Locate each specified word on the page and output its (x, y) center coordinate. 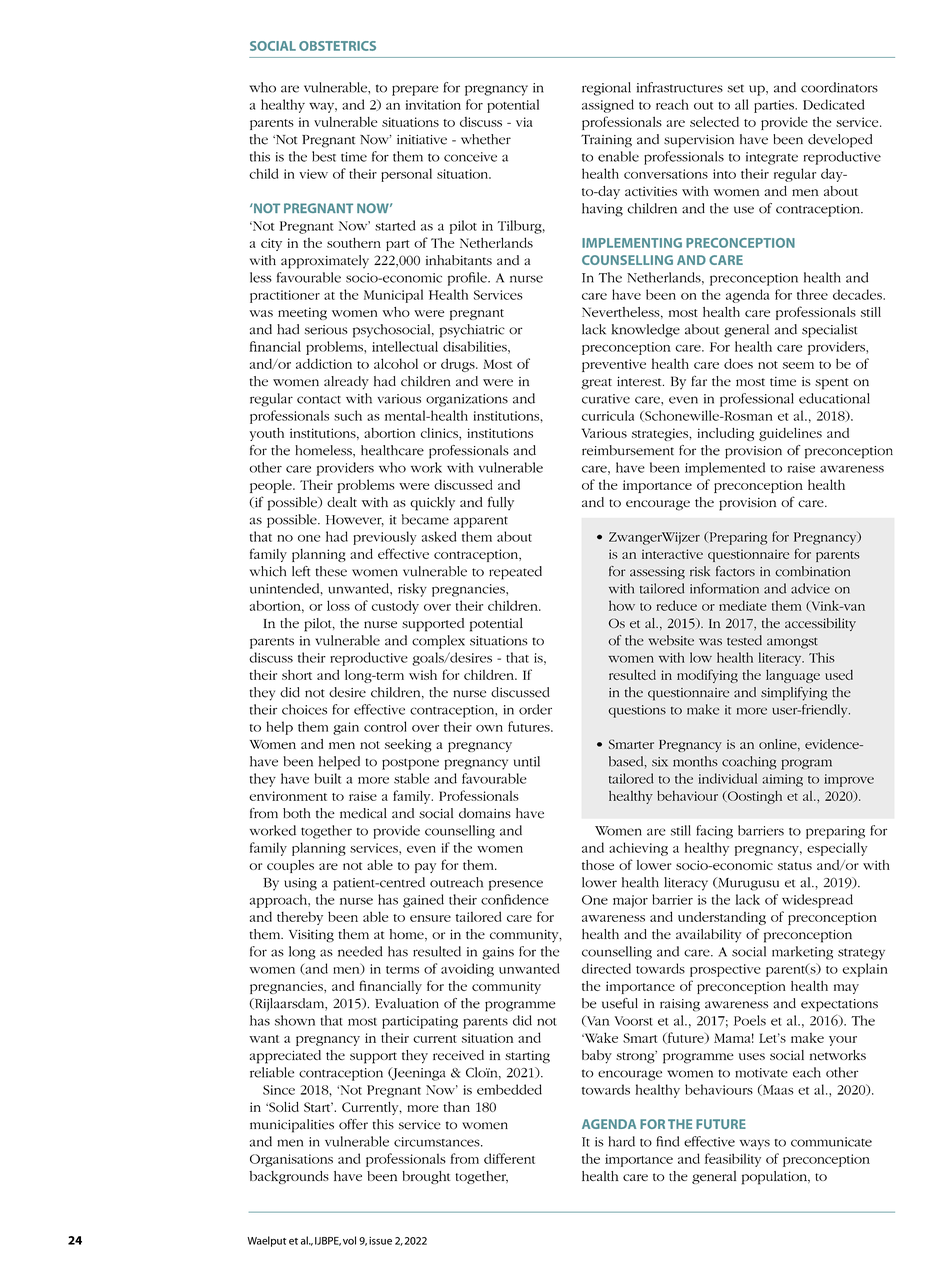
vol (349, 1240)
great (596, 384)
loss (338, 605)
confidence (515, 899)
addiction (324, 363)
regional (606, 89)
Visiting (311, 936)
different (509, 1158)
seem (798, 365)
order (535, 709)
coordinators (839, 87)
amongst (792, 643)
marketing (802, 953)
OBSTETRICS (337, 46)
